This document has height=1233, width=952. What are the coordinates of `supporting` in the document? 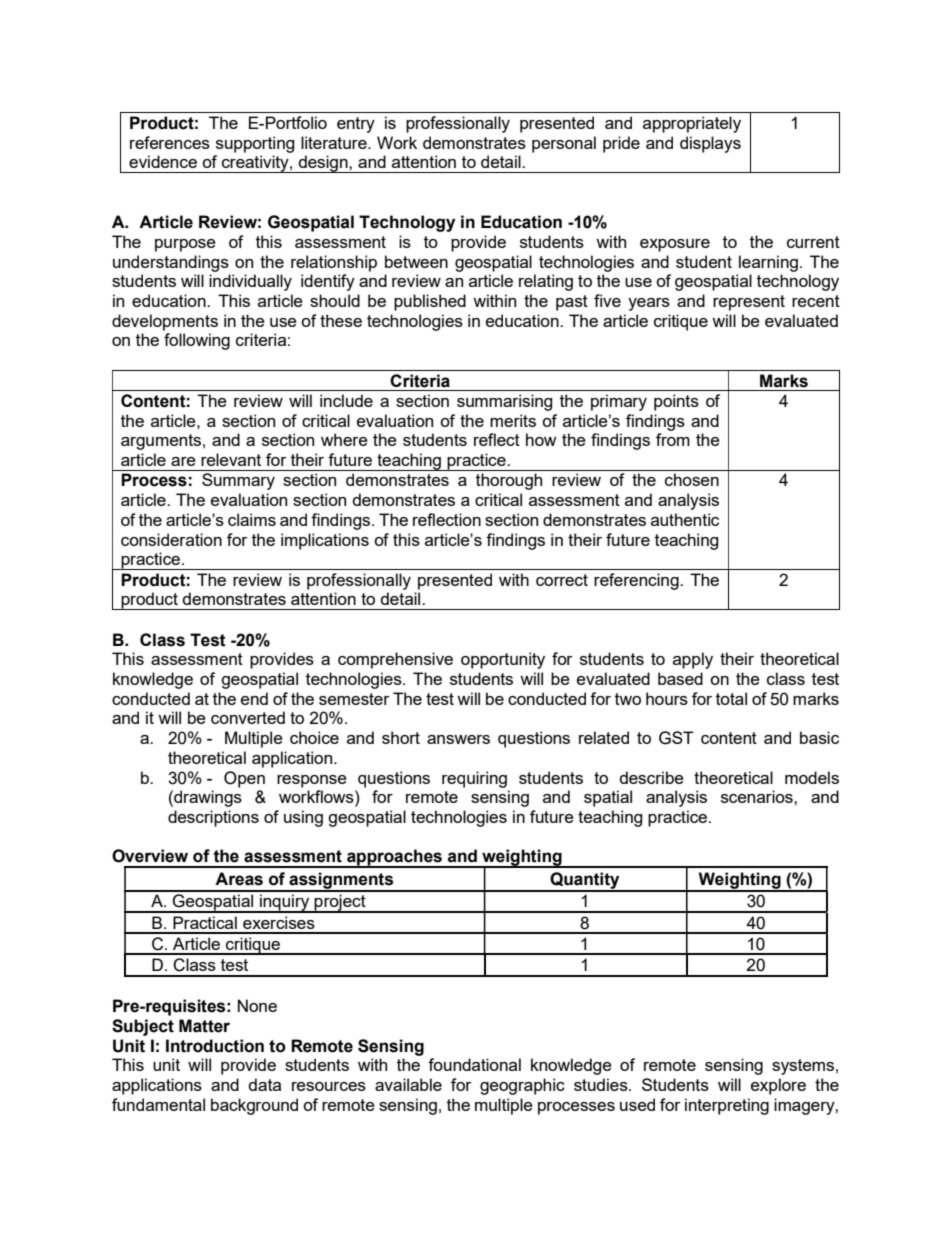 It's located at (255, 144).
